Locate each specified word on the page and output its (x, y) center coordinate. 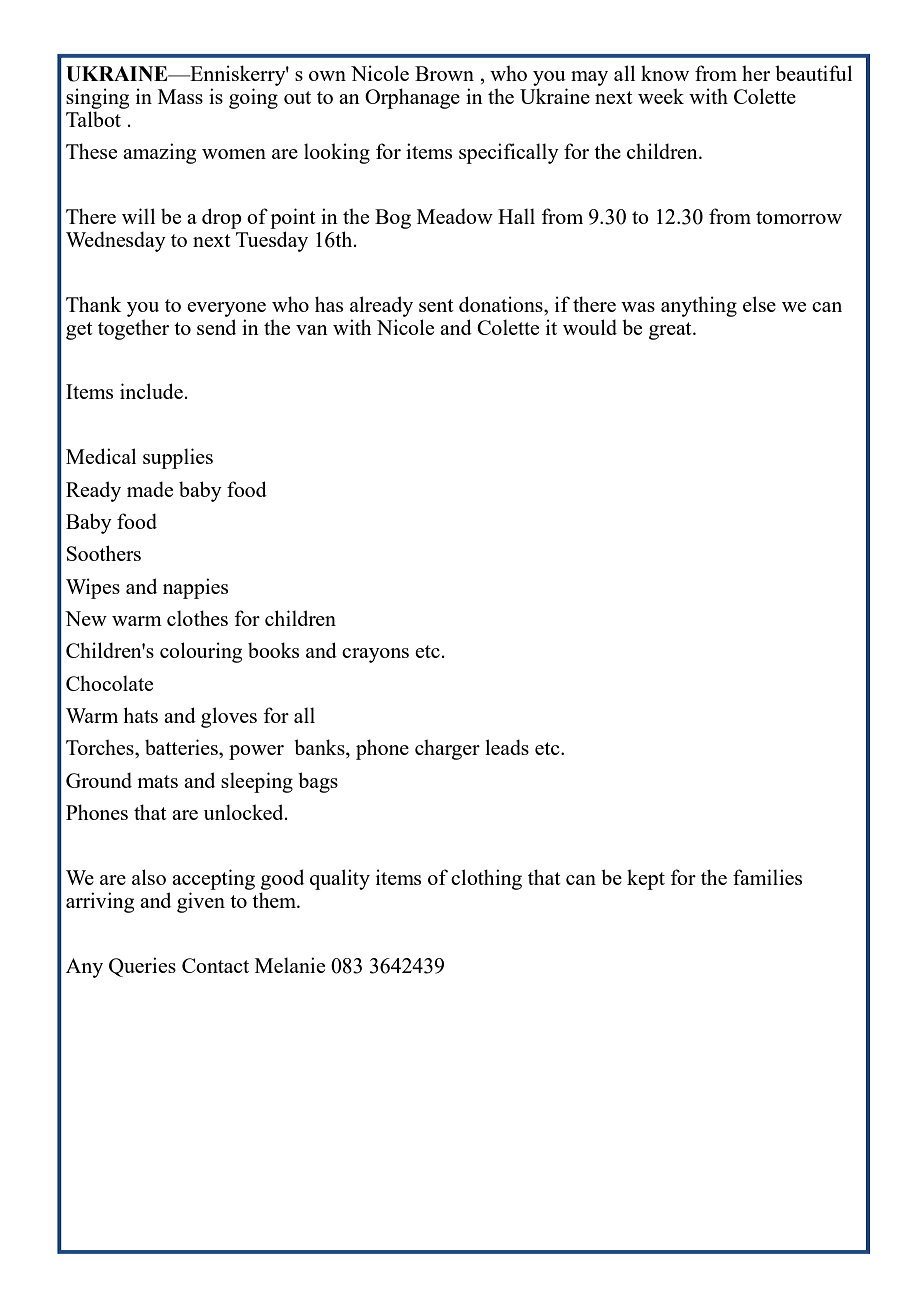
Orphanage (412, 98)
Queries (142, 967)
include (151, 391)
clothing (486, 879)
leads (507, 747)
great (671, 331)
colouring (201, 652)
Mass (180, 96)
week (661, 96)
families (767, 877)
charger (447, 749)
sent (436, 305)
